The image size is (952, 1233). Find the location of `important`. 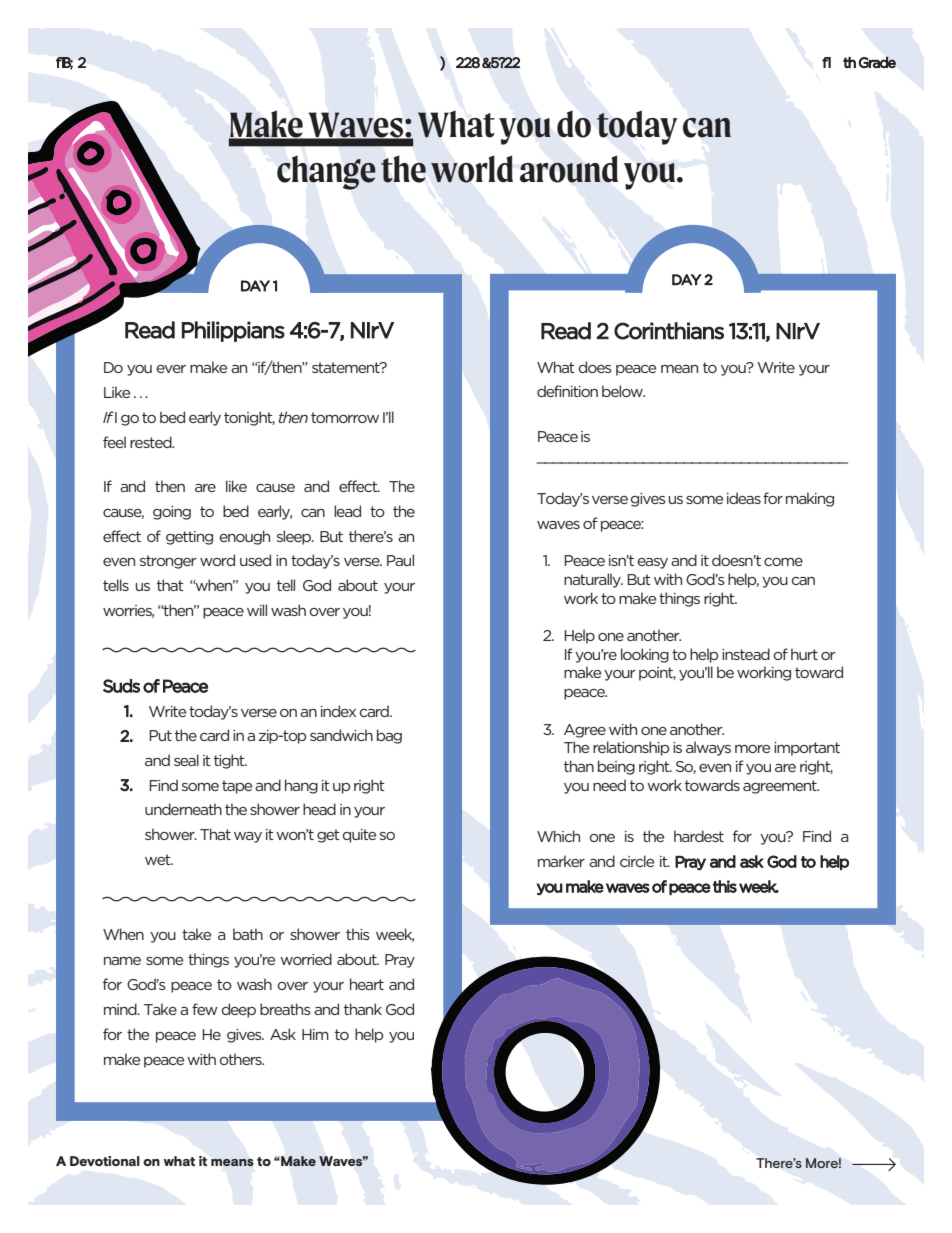

important is located at coordinates (807, 749).
